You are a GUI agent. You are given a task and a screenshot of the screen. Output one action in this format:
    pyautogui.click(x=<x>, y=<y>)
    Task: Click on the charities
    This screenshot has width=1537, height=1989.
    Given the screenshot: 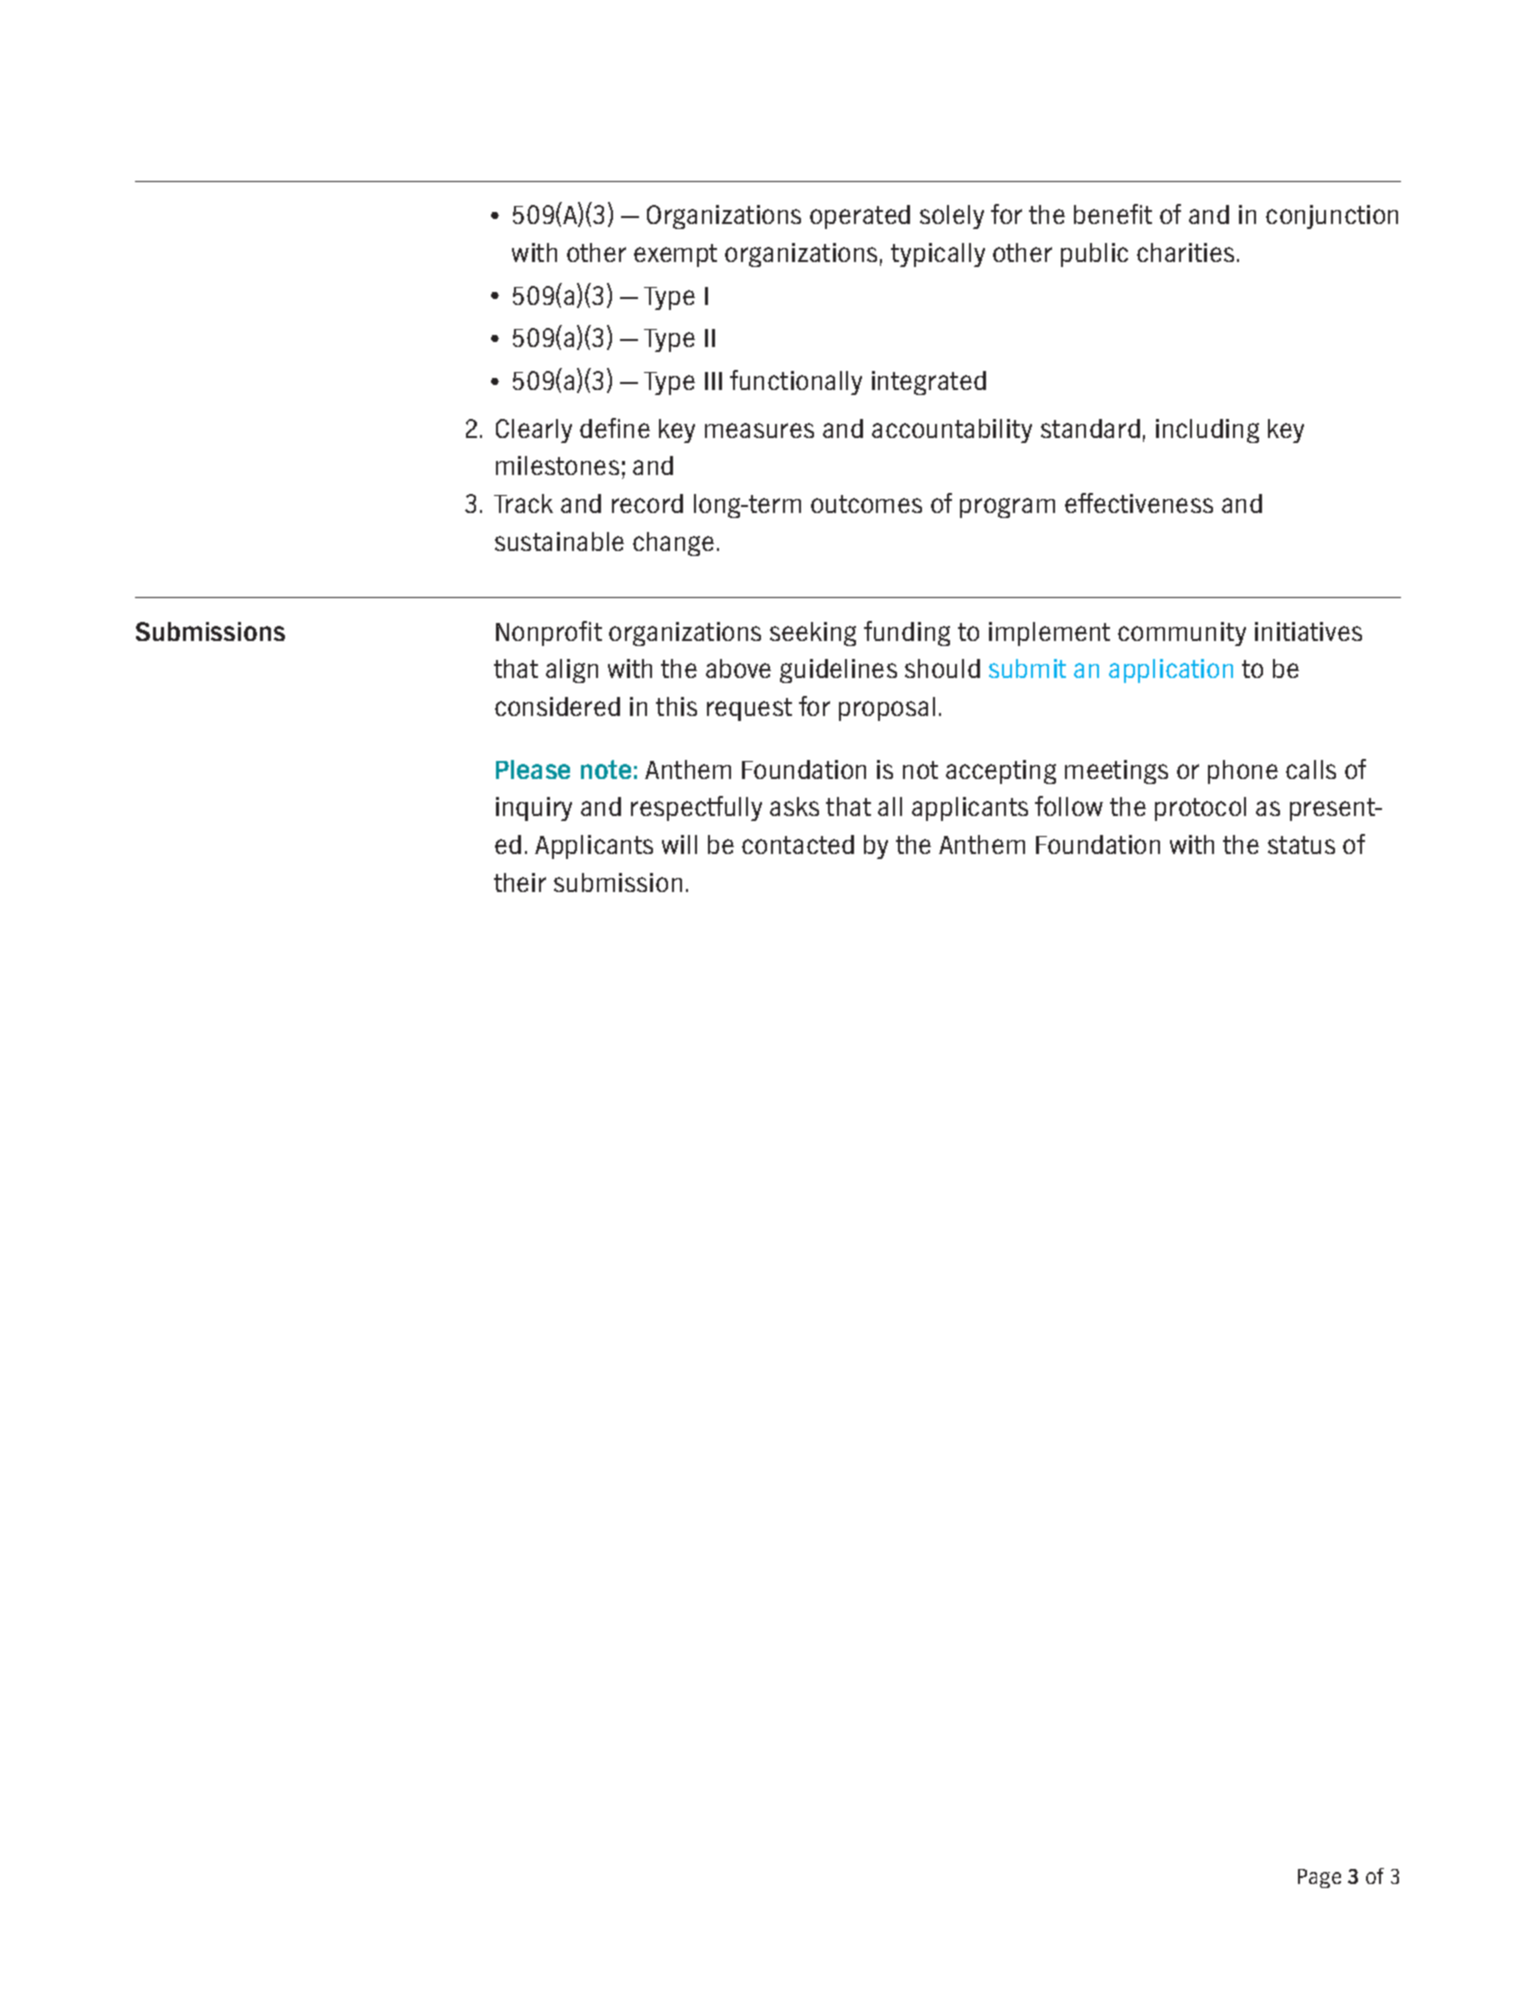 What is the action you would take?
    pyautogui.click(x=1185, y=252)
